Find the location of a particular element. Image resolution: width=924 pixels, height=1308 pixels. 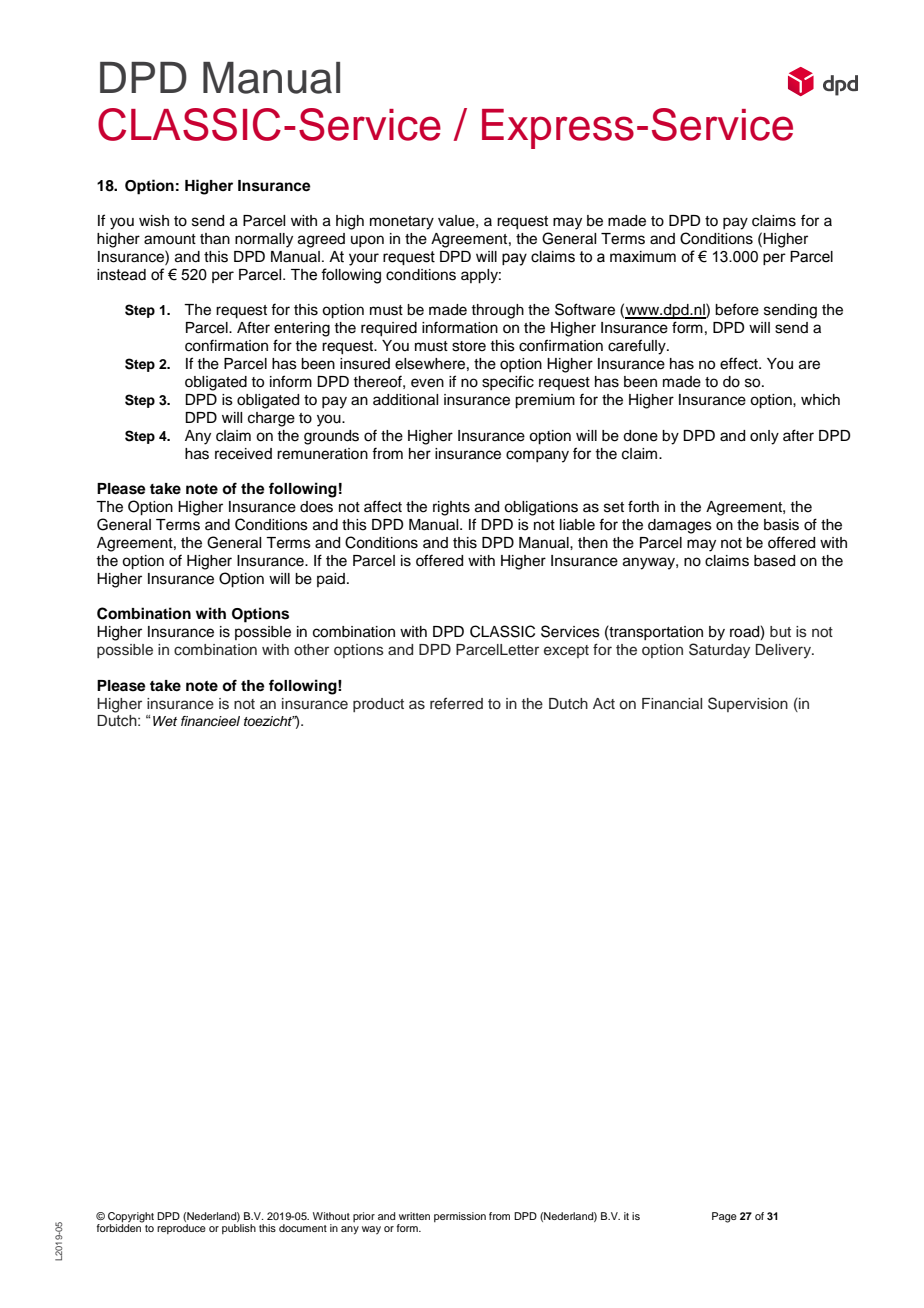

Page is located at coordinates (724, 1217).
